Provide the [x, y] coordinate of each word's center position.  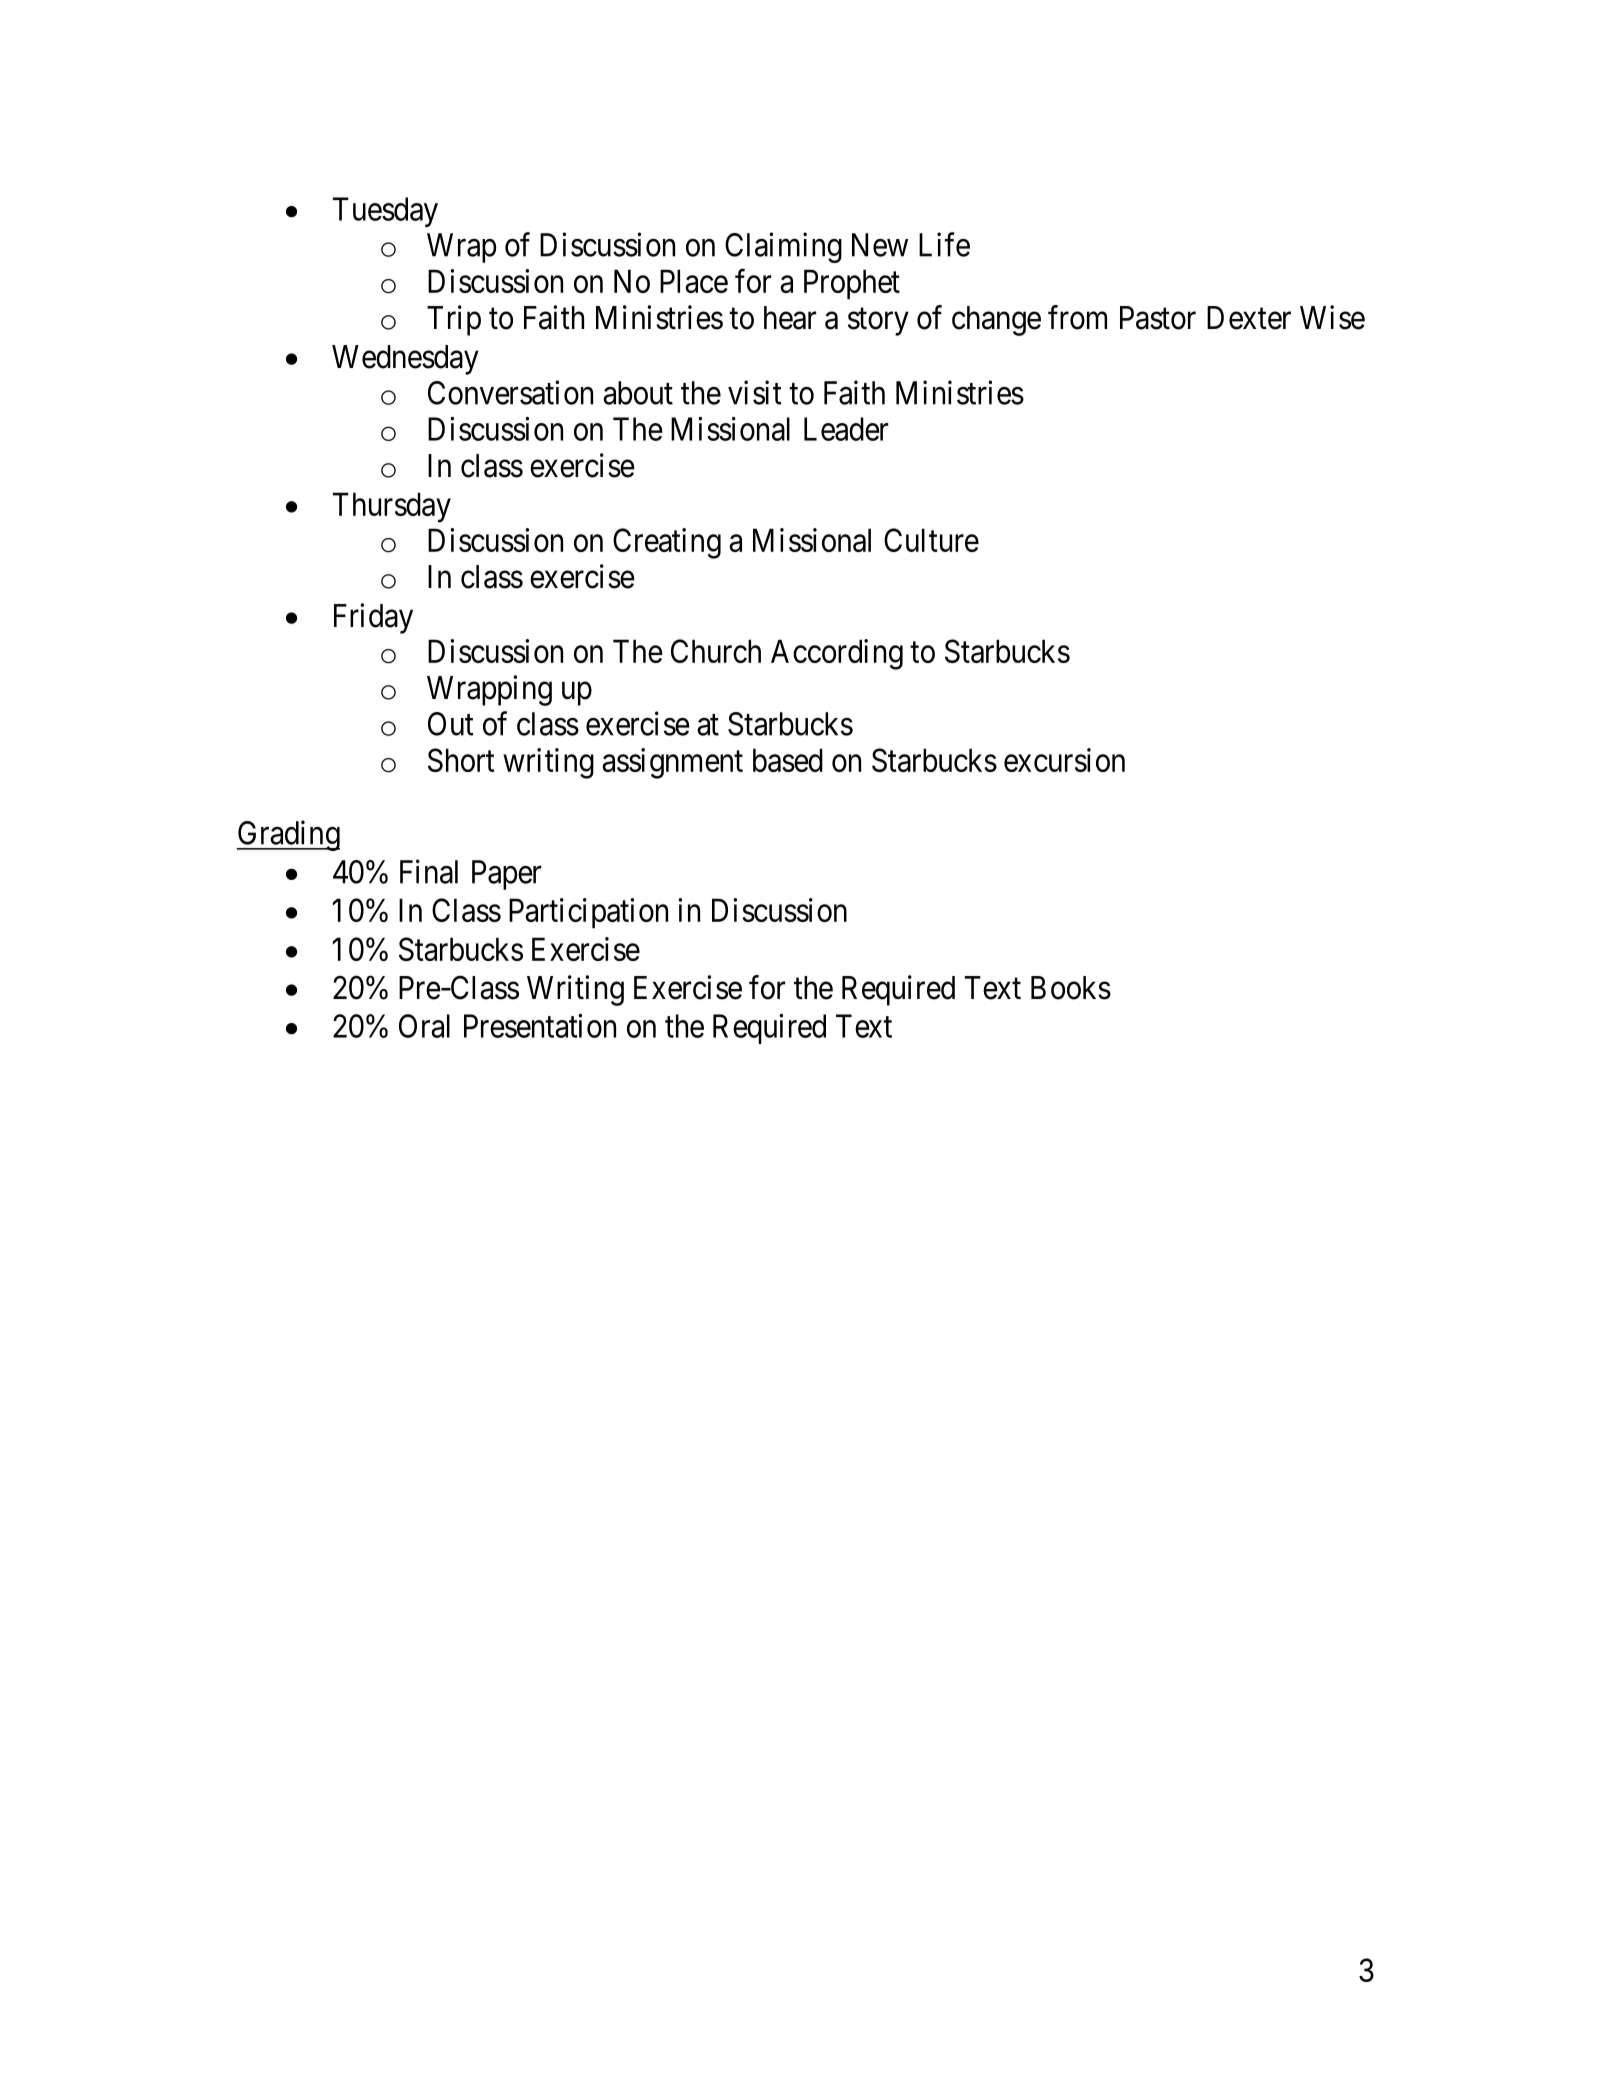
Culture [931, 540]
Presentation [540, 1026]
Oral [424, 1026]
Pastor [1158, 318]
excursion [1064, 760]
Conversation [510, 392]
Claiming [783, 247]
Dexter [1249, 318]
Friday [373, 618]
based [788, 760]
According [837, 654]
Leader [846, 429]
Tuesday [385, 212]
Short [461, 760]
